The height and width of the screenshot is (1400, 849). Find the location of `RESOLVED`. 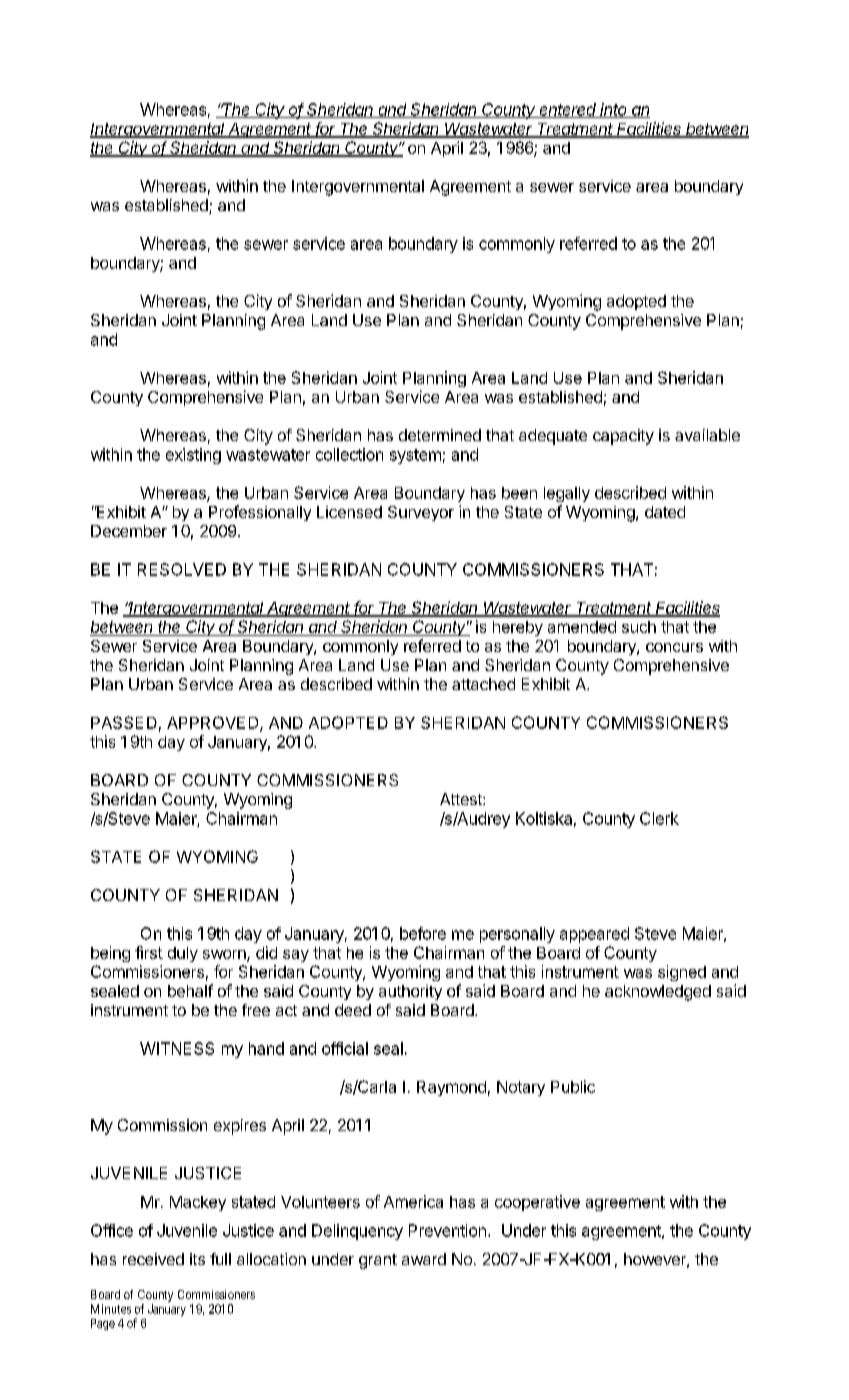

RESOLVED is located at coordinates (182, 569).
